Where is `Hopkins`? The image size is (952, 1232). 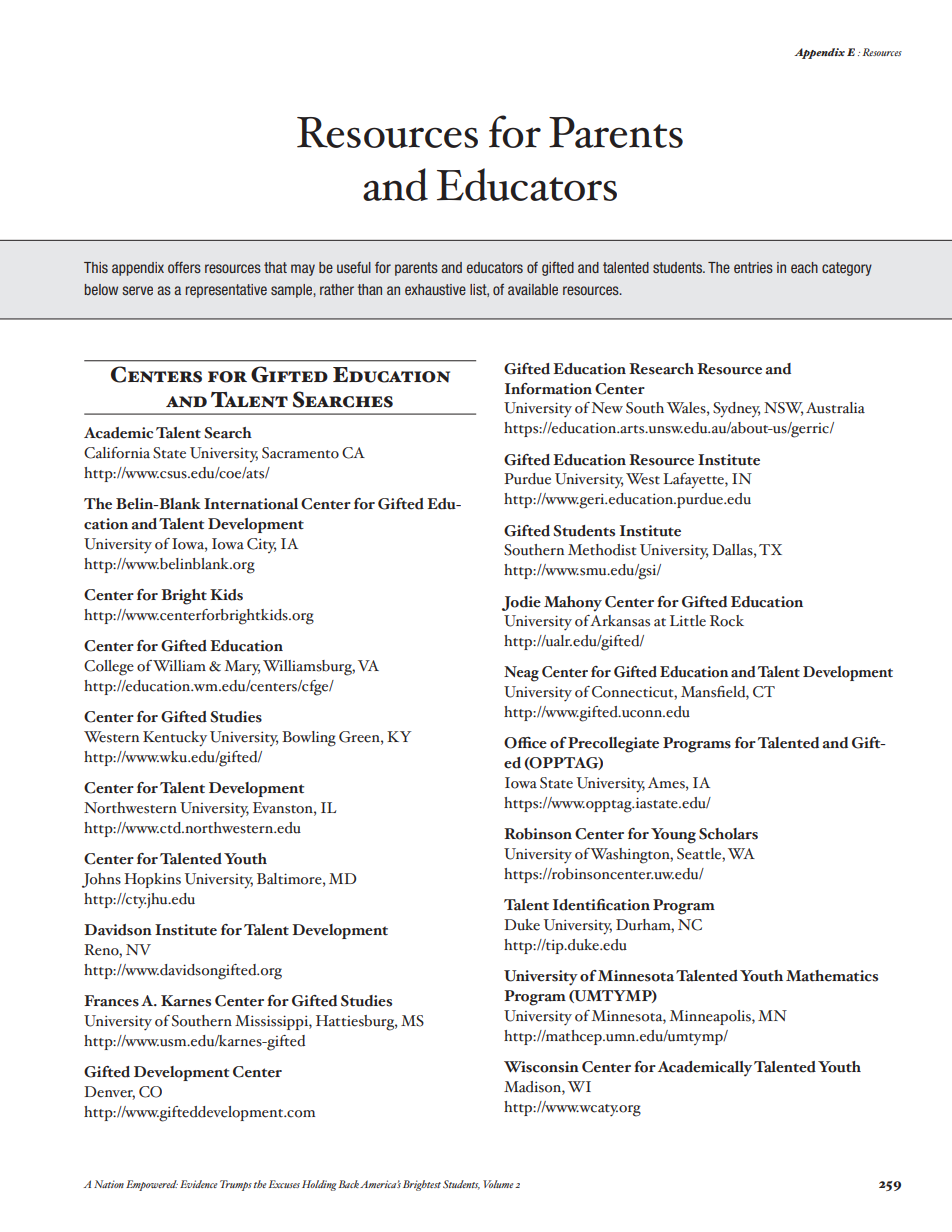 Hopkins is located at coordinates (152, 880).
